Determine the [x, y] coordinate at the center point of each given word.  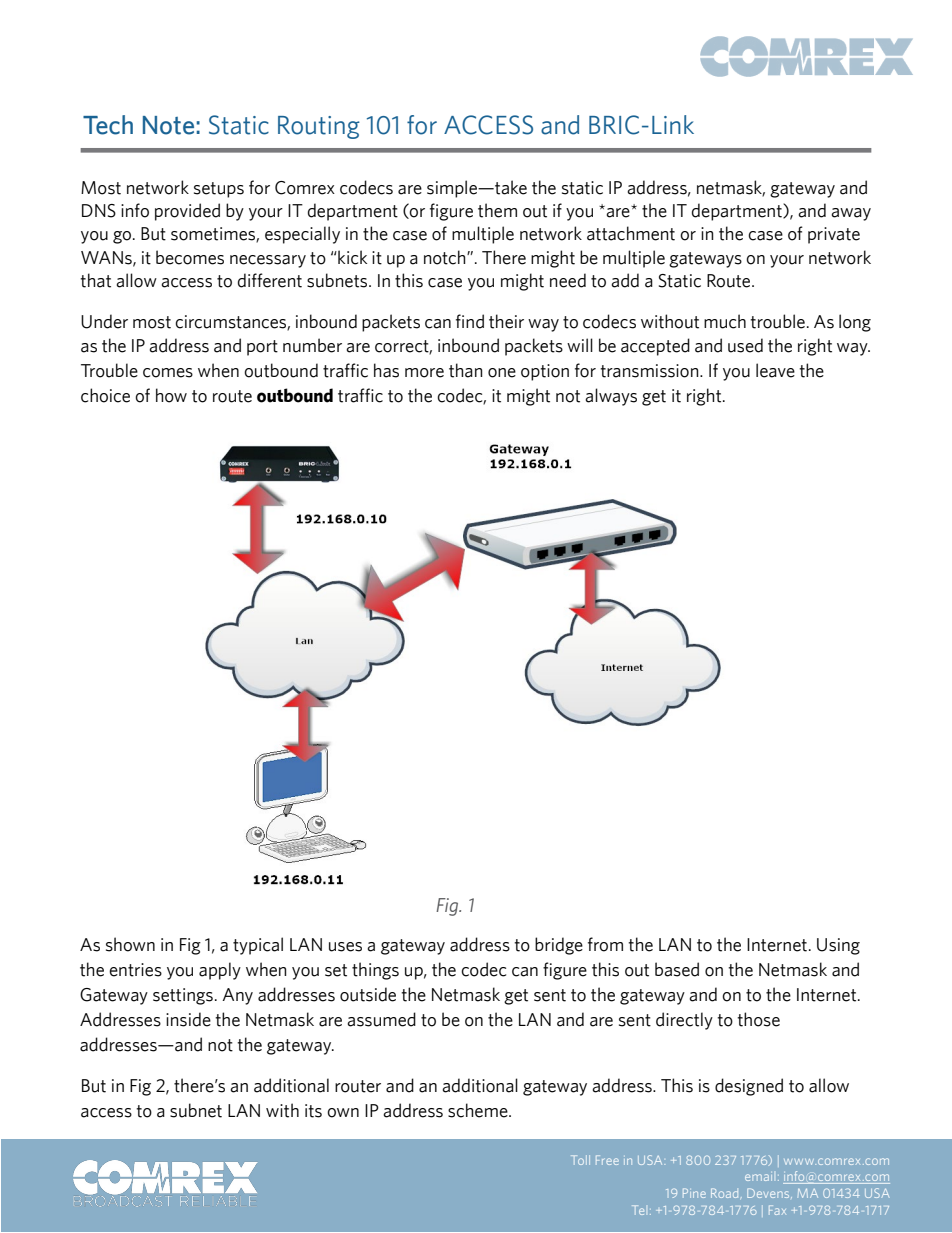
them [497, 210]
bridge [559, 946]
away [851, 214]
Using [838, 946]
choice [105, 395]
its [313, 1111]
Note [168, 125]
